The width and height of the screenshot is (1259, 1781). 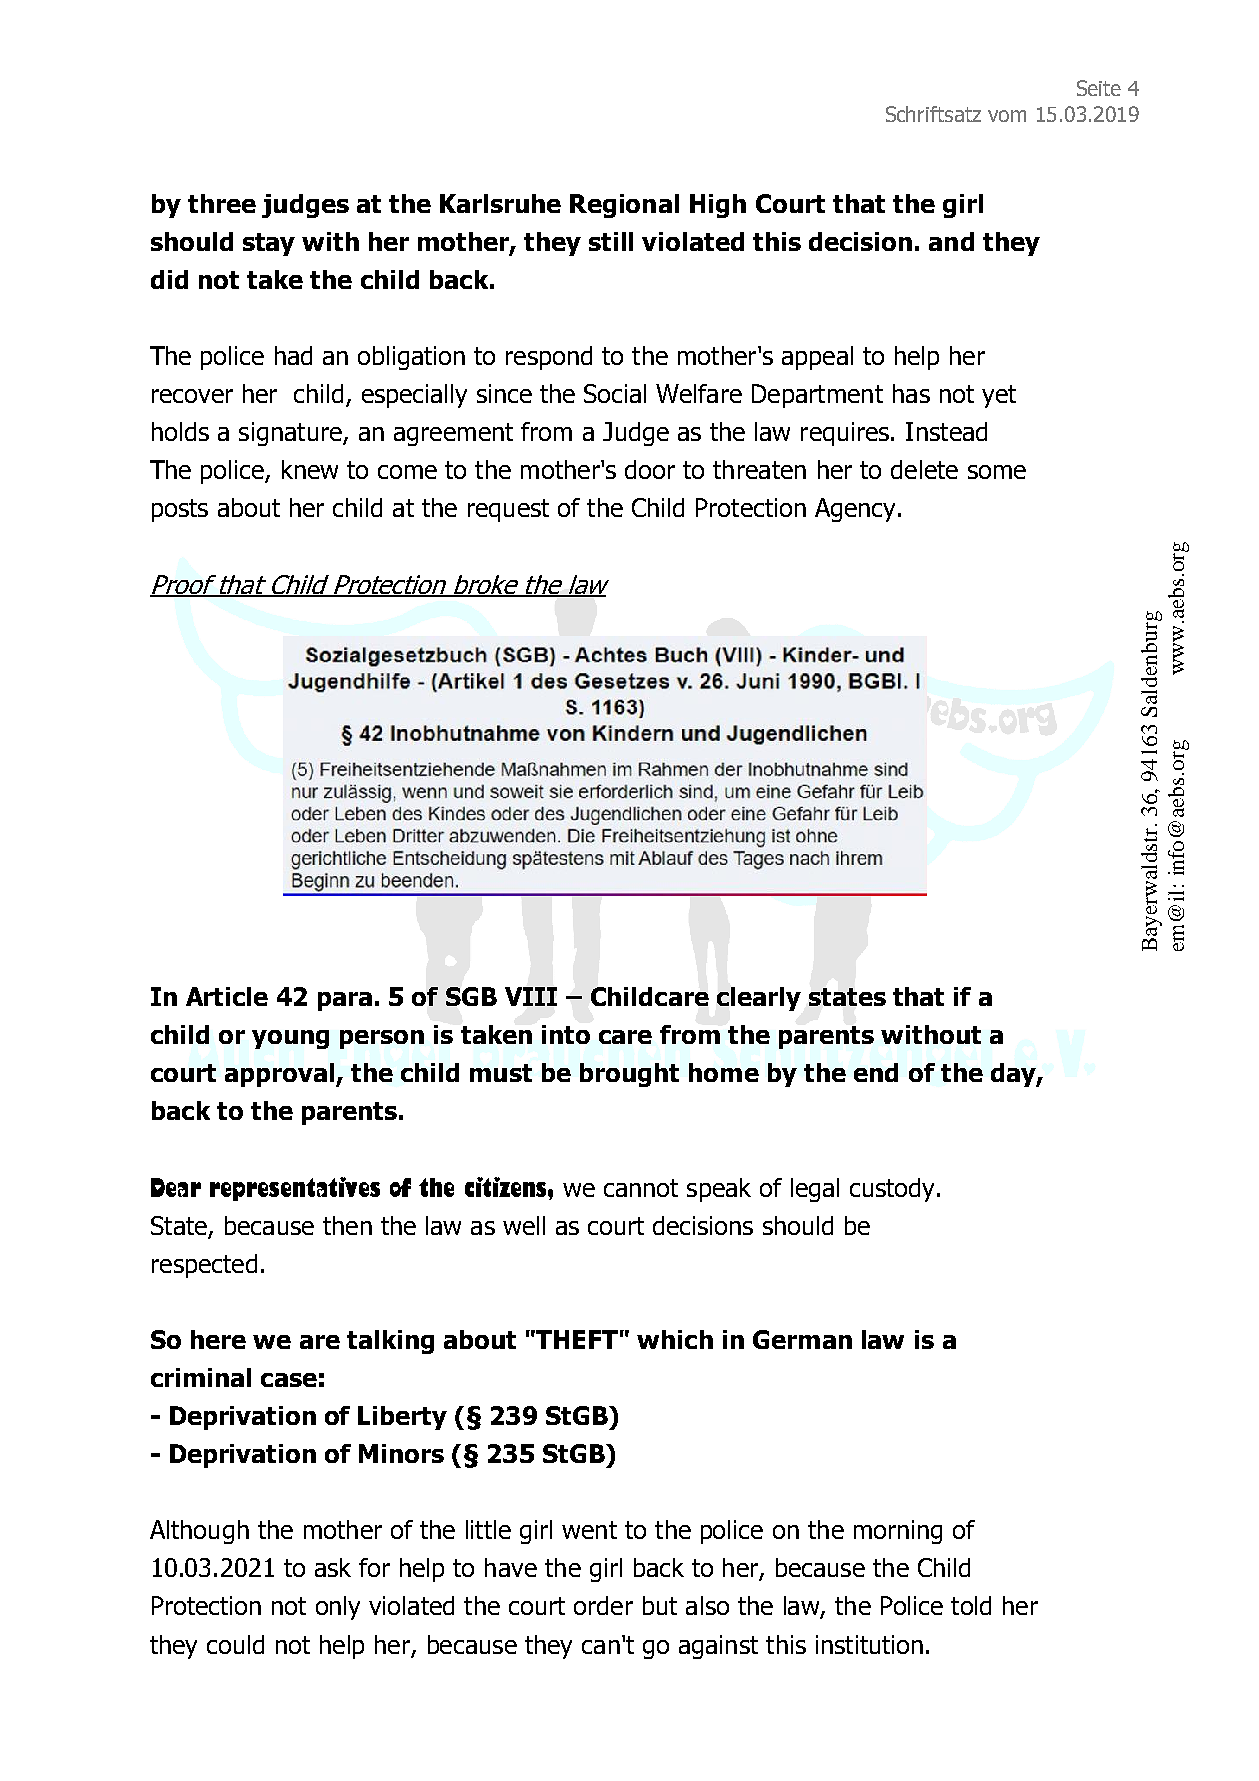 What do you see at coordinates (338, 1608) in the screenshot?
I see `only` at bounding box center [338, 1608].
